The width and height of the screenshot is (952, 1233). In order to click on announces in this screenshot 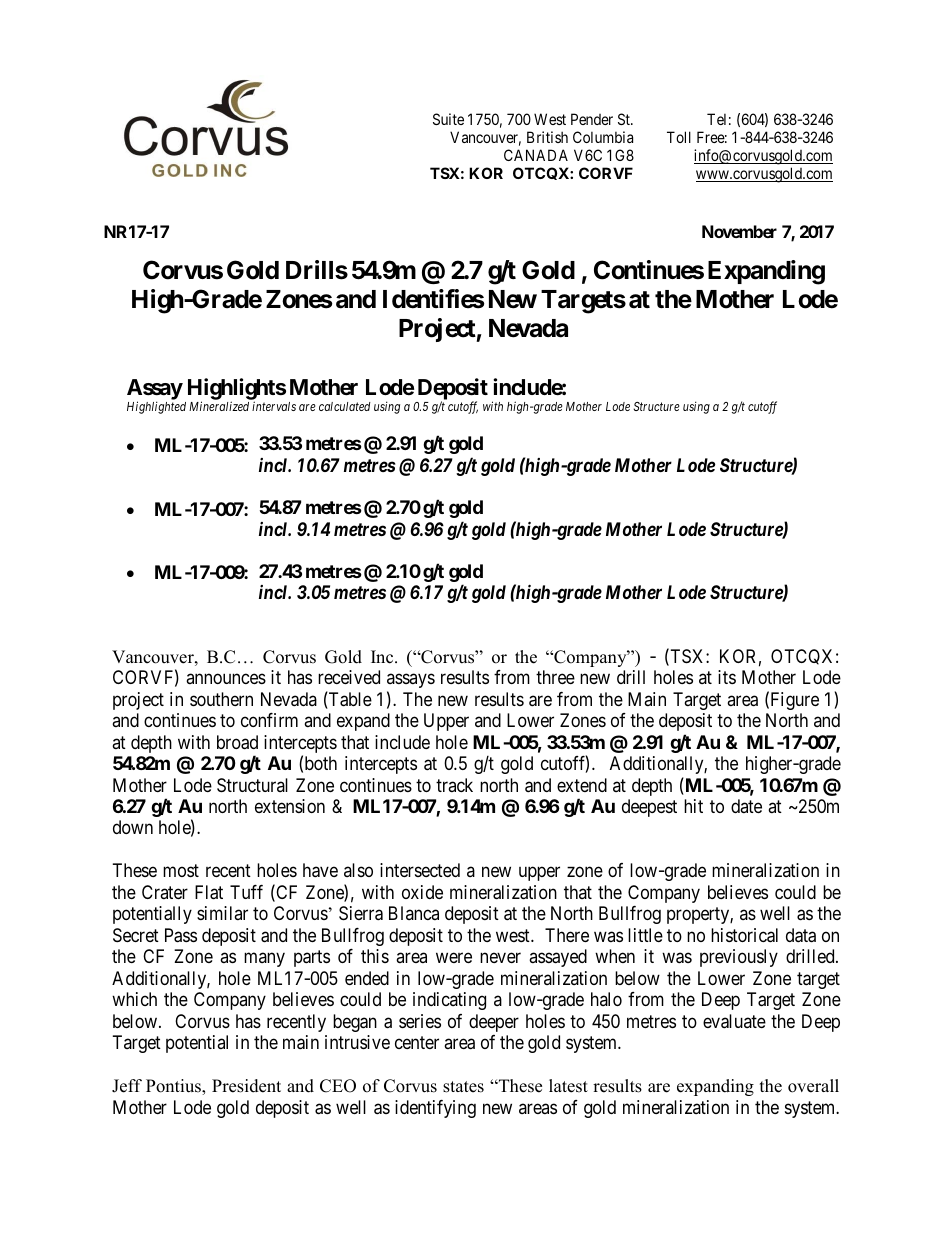, I will do `click(226, 679)`.
